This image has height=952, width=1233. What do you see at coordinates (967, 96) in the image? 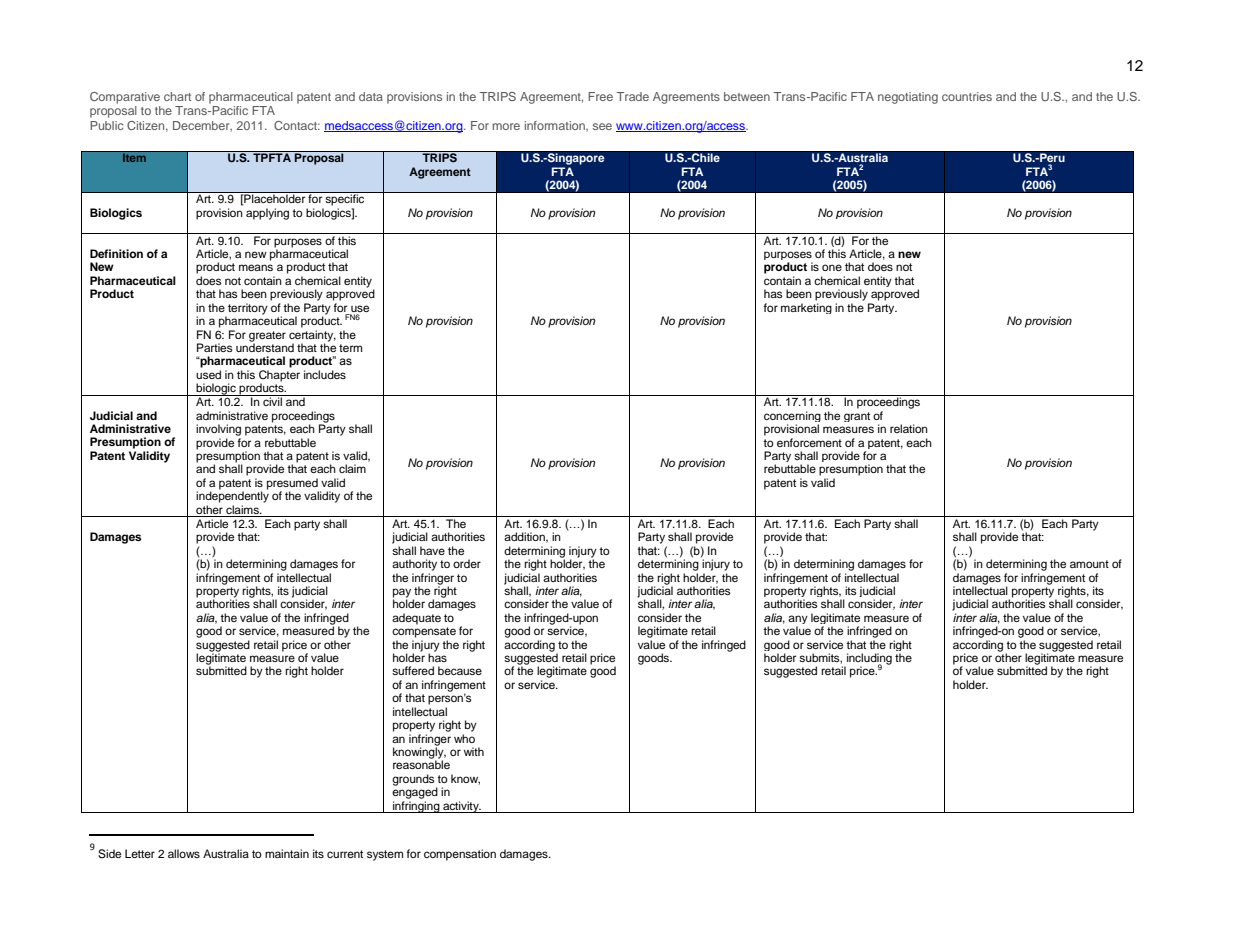
I see `countries` at bounding box center [967, 96].
